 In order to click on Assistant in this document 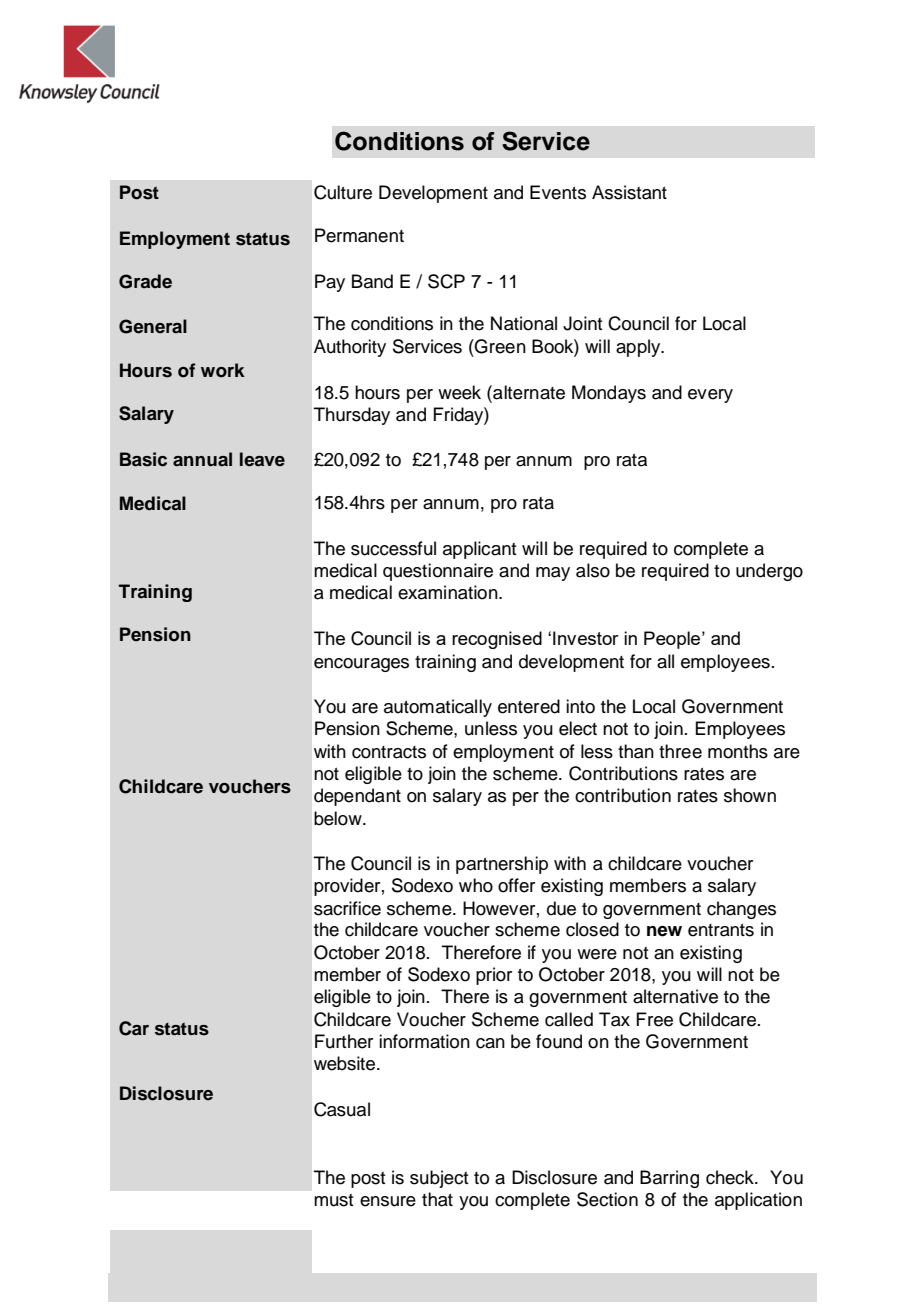, I will do `click(629, 192)`.
